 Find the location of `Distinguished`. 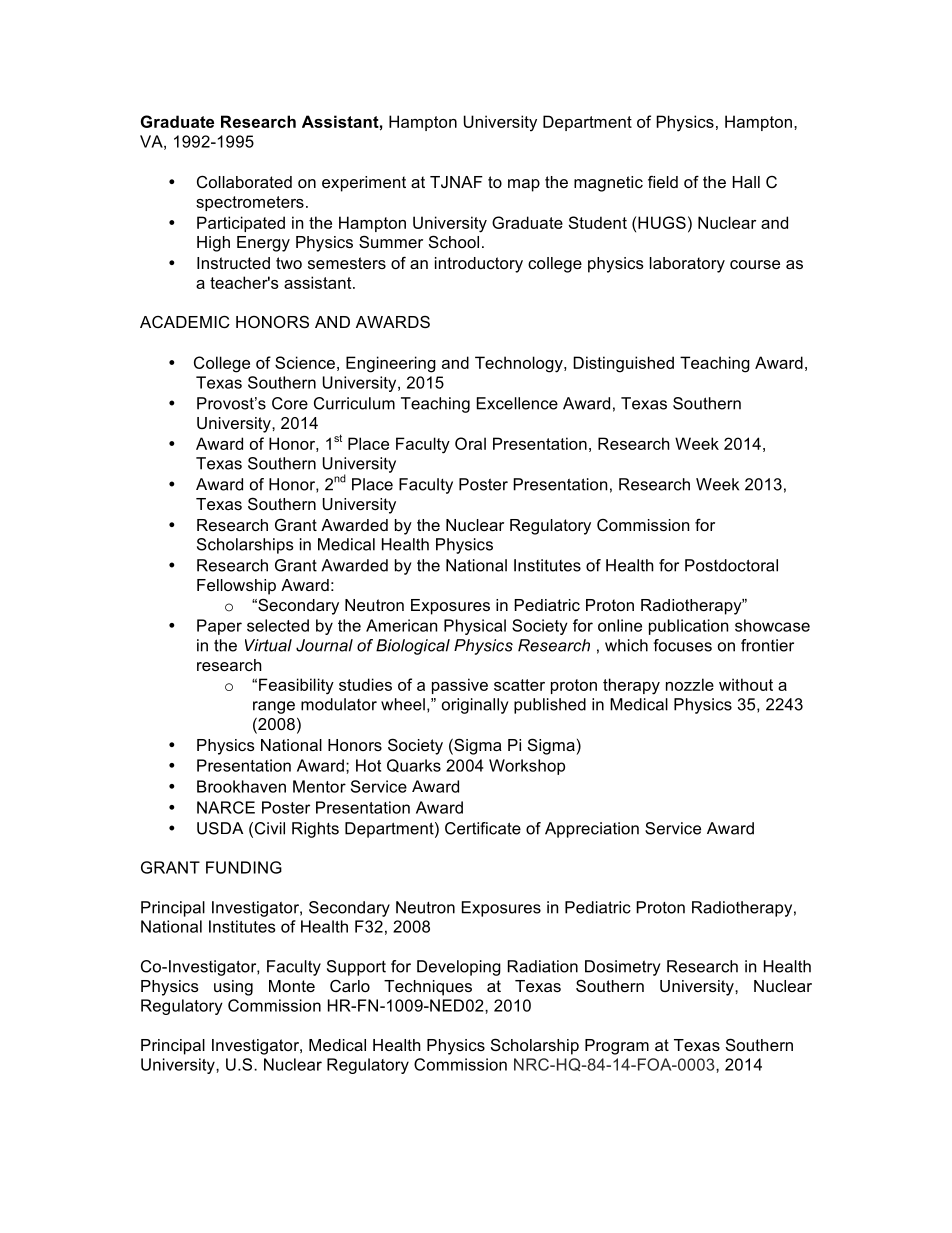

Distinguished is located at coordinates (623, 364).
